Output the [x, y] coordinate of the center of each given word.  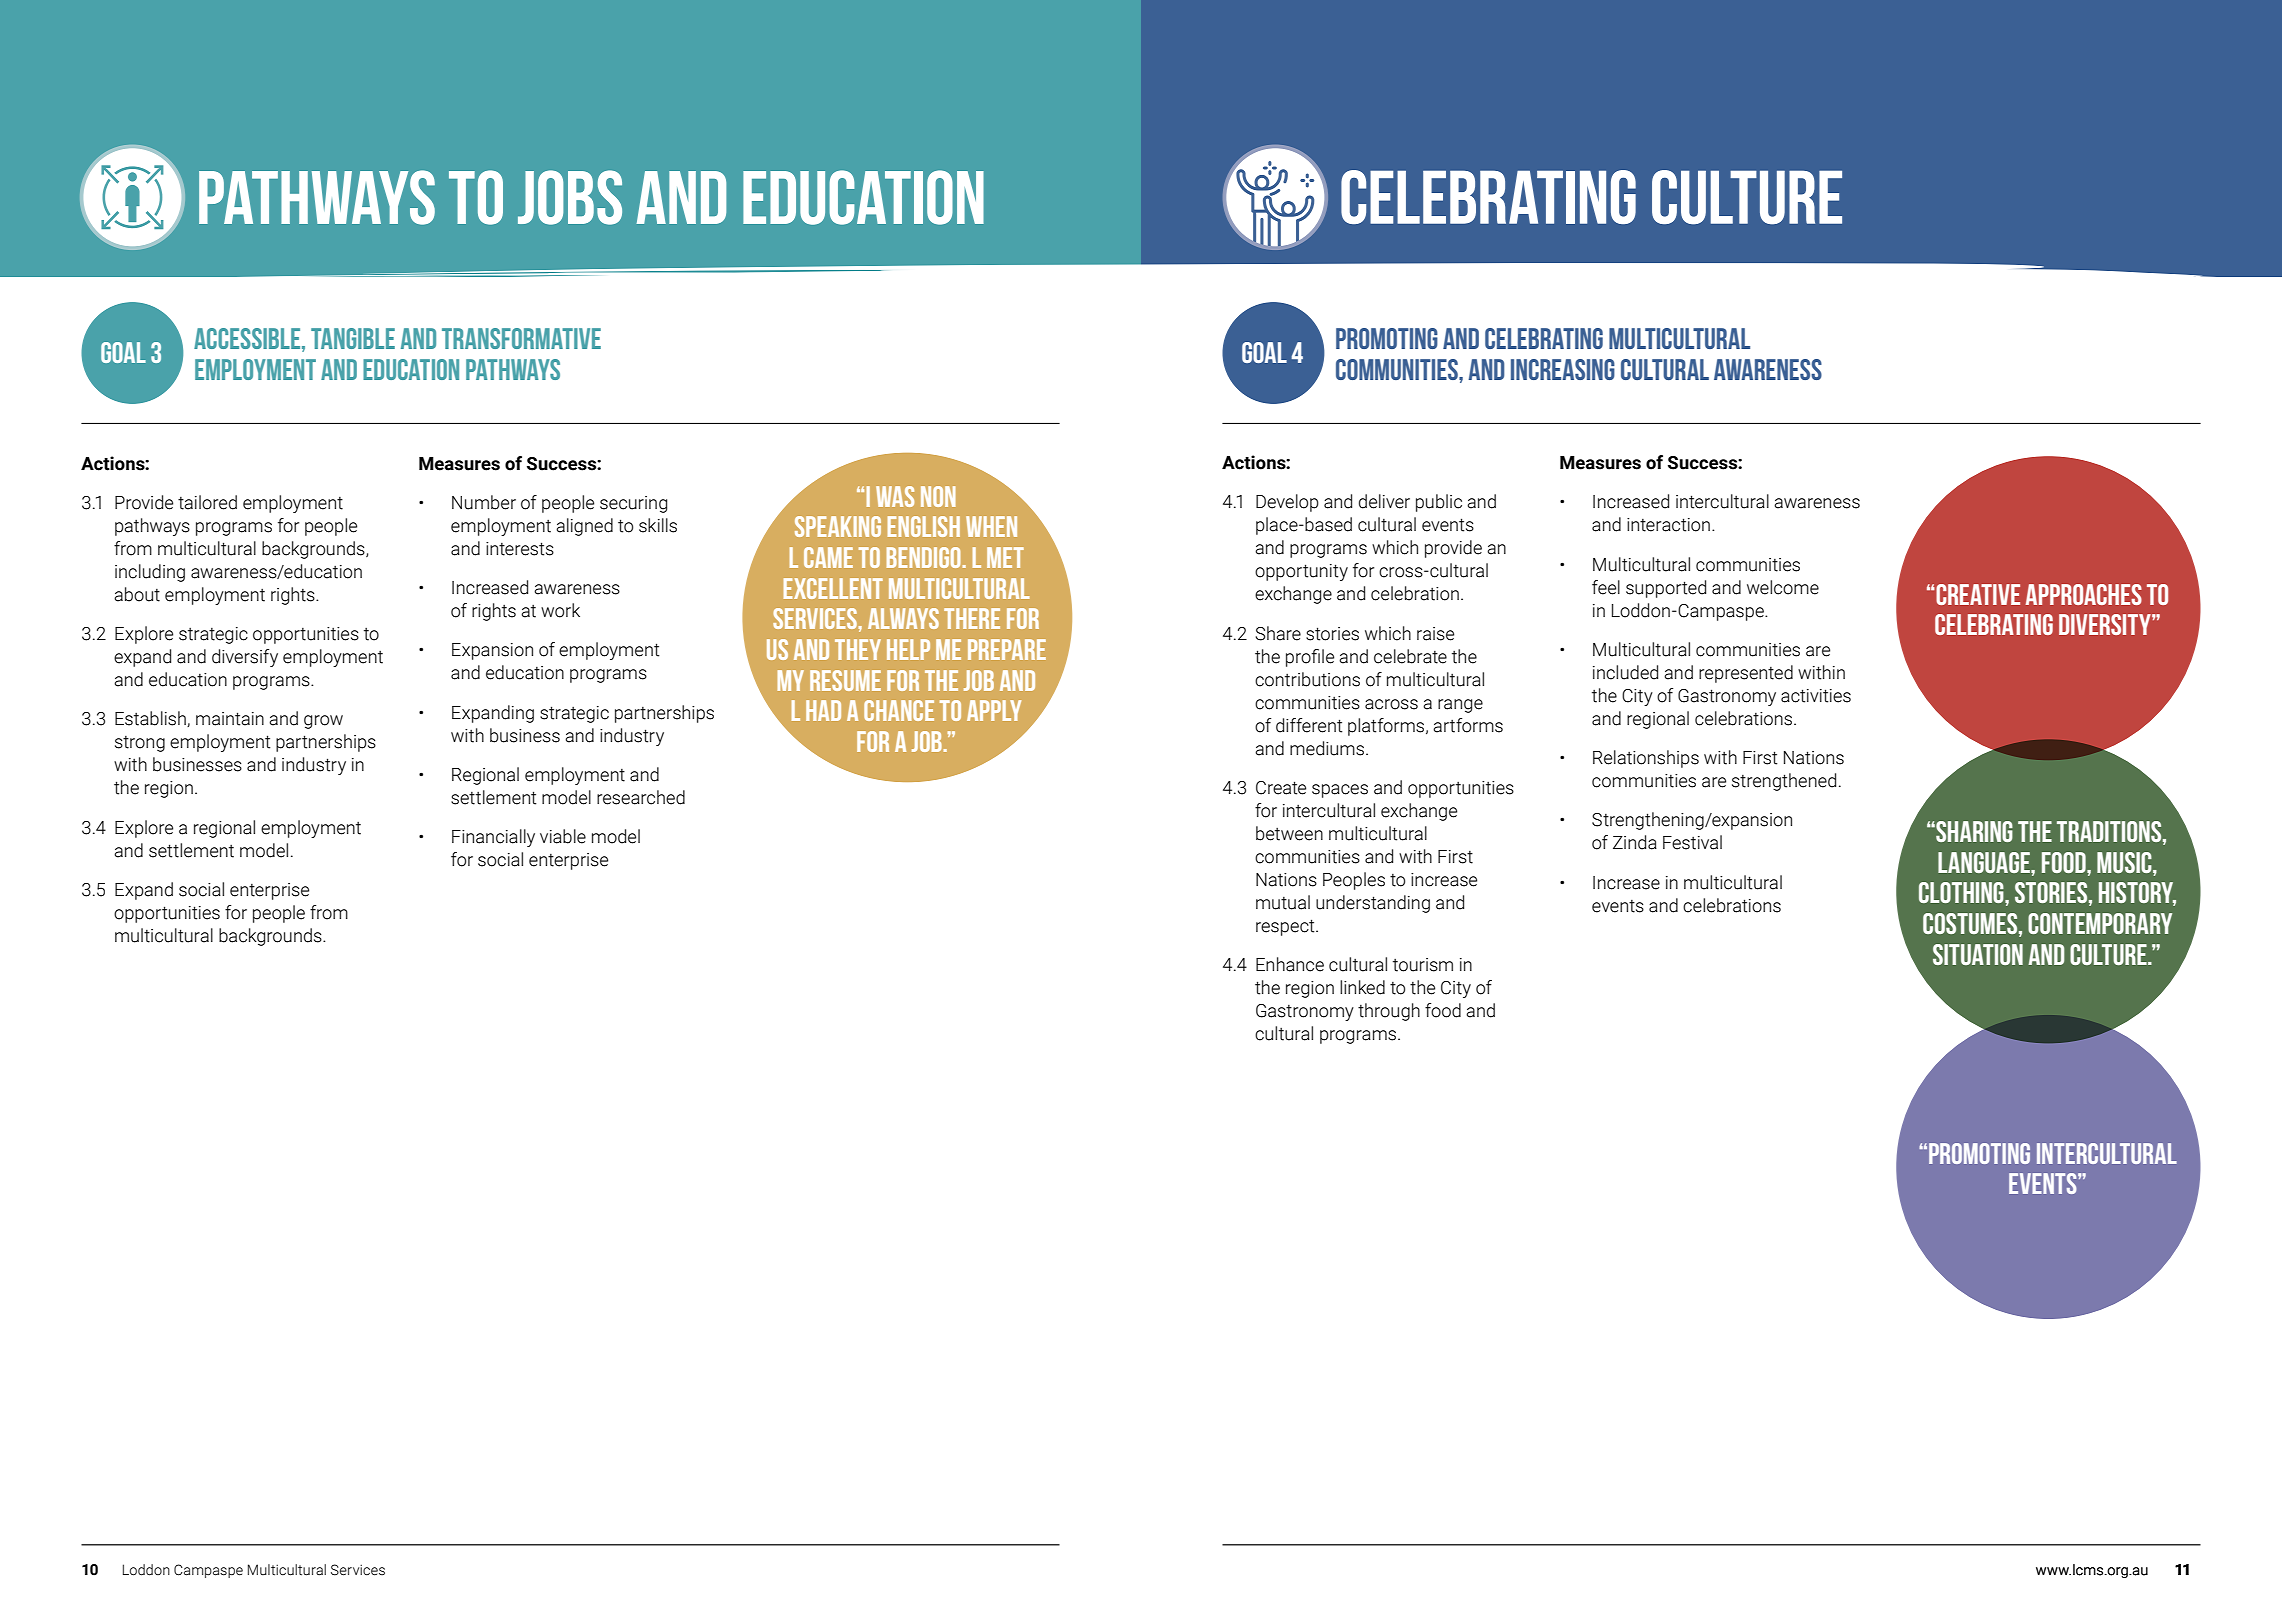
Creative [1977, 594]
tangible [353, 338]
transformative [521, 338]
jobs [570, 197]
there [972, 618]
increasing [1563, 369]
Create [1281, 788]
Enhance [1290, 964]
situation [1978, 954]
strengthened [1784, 782]
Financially [493, 838]
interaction [1668, 525]
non [938, 496]
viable [563, 836]
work [560, 610]
